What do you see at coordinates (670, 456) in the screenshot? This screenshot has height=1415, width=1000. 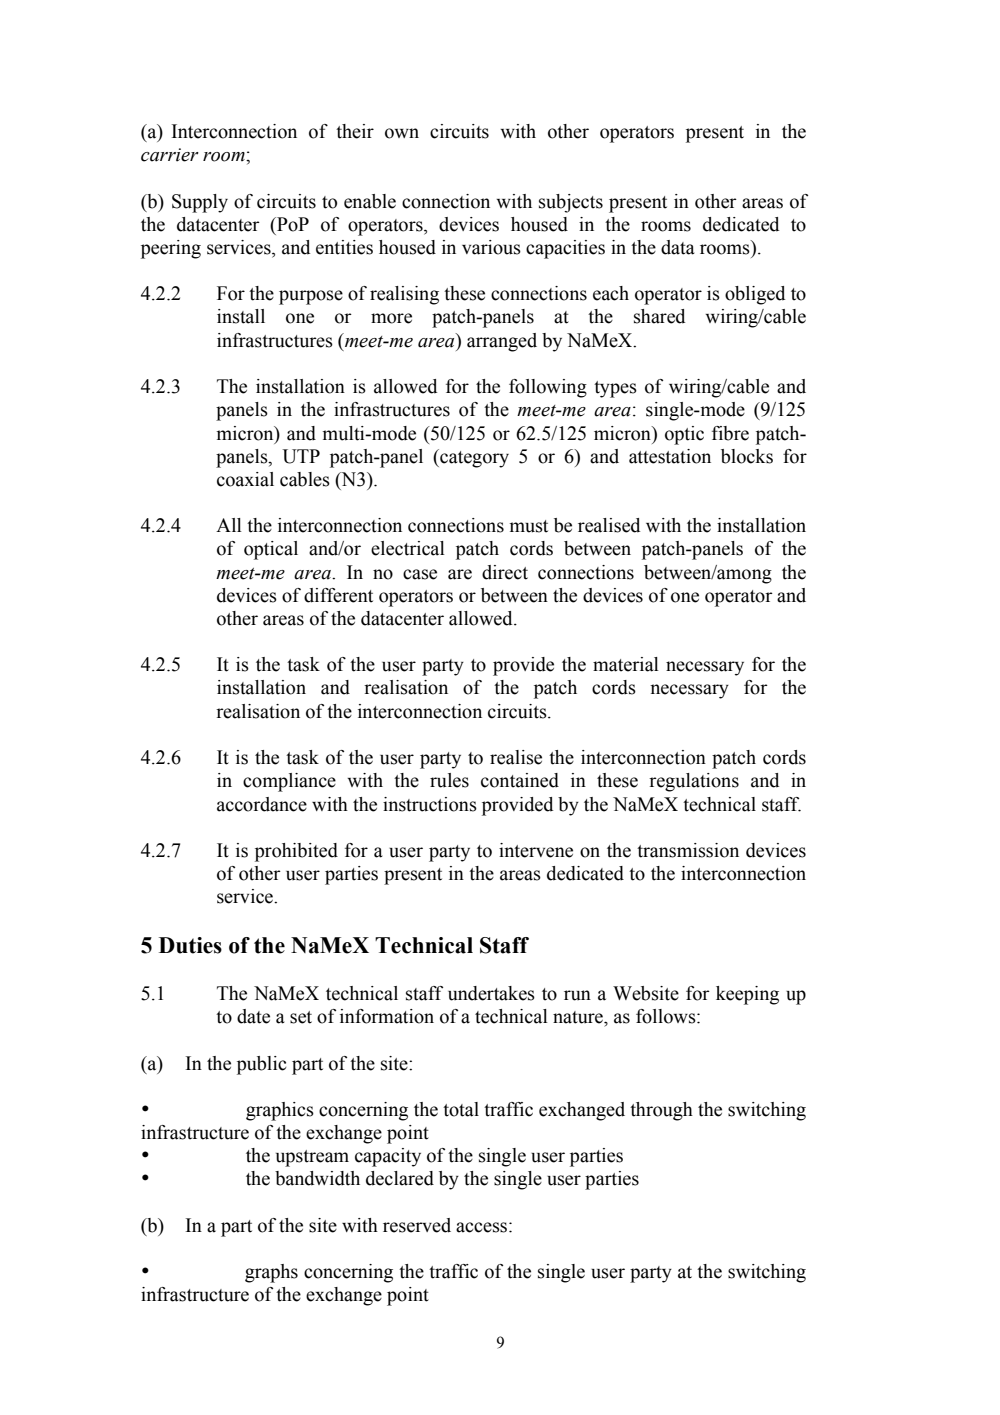 I see `attestation` at bounding box center [670, 456].
